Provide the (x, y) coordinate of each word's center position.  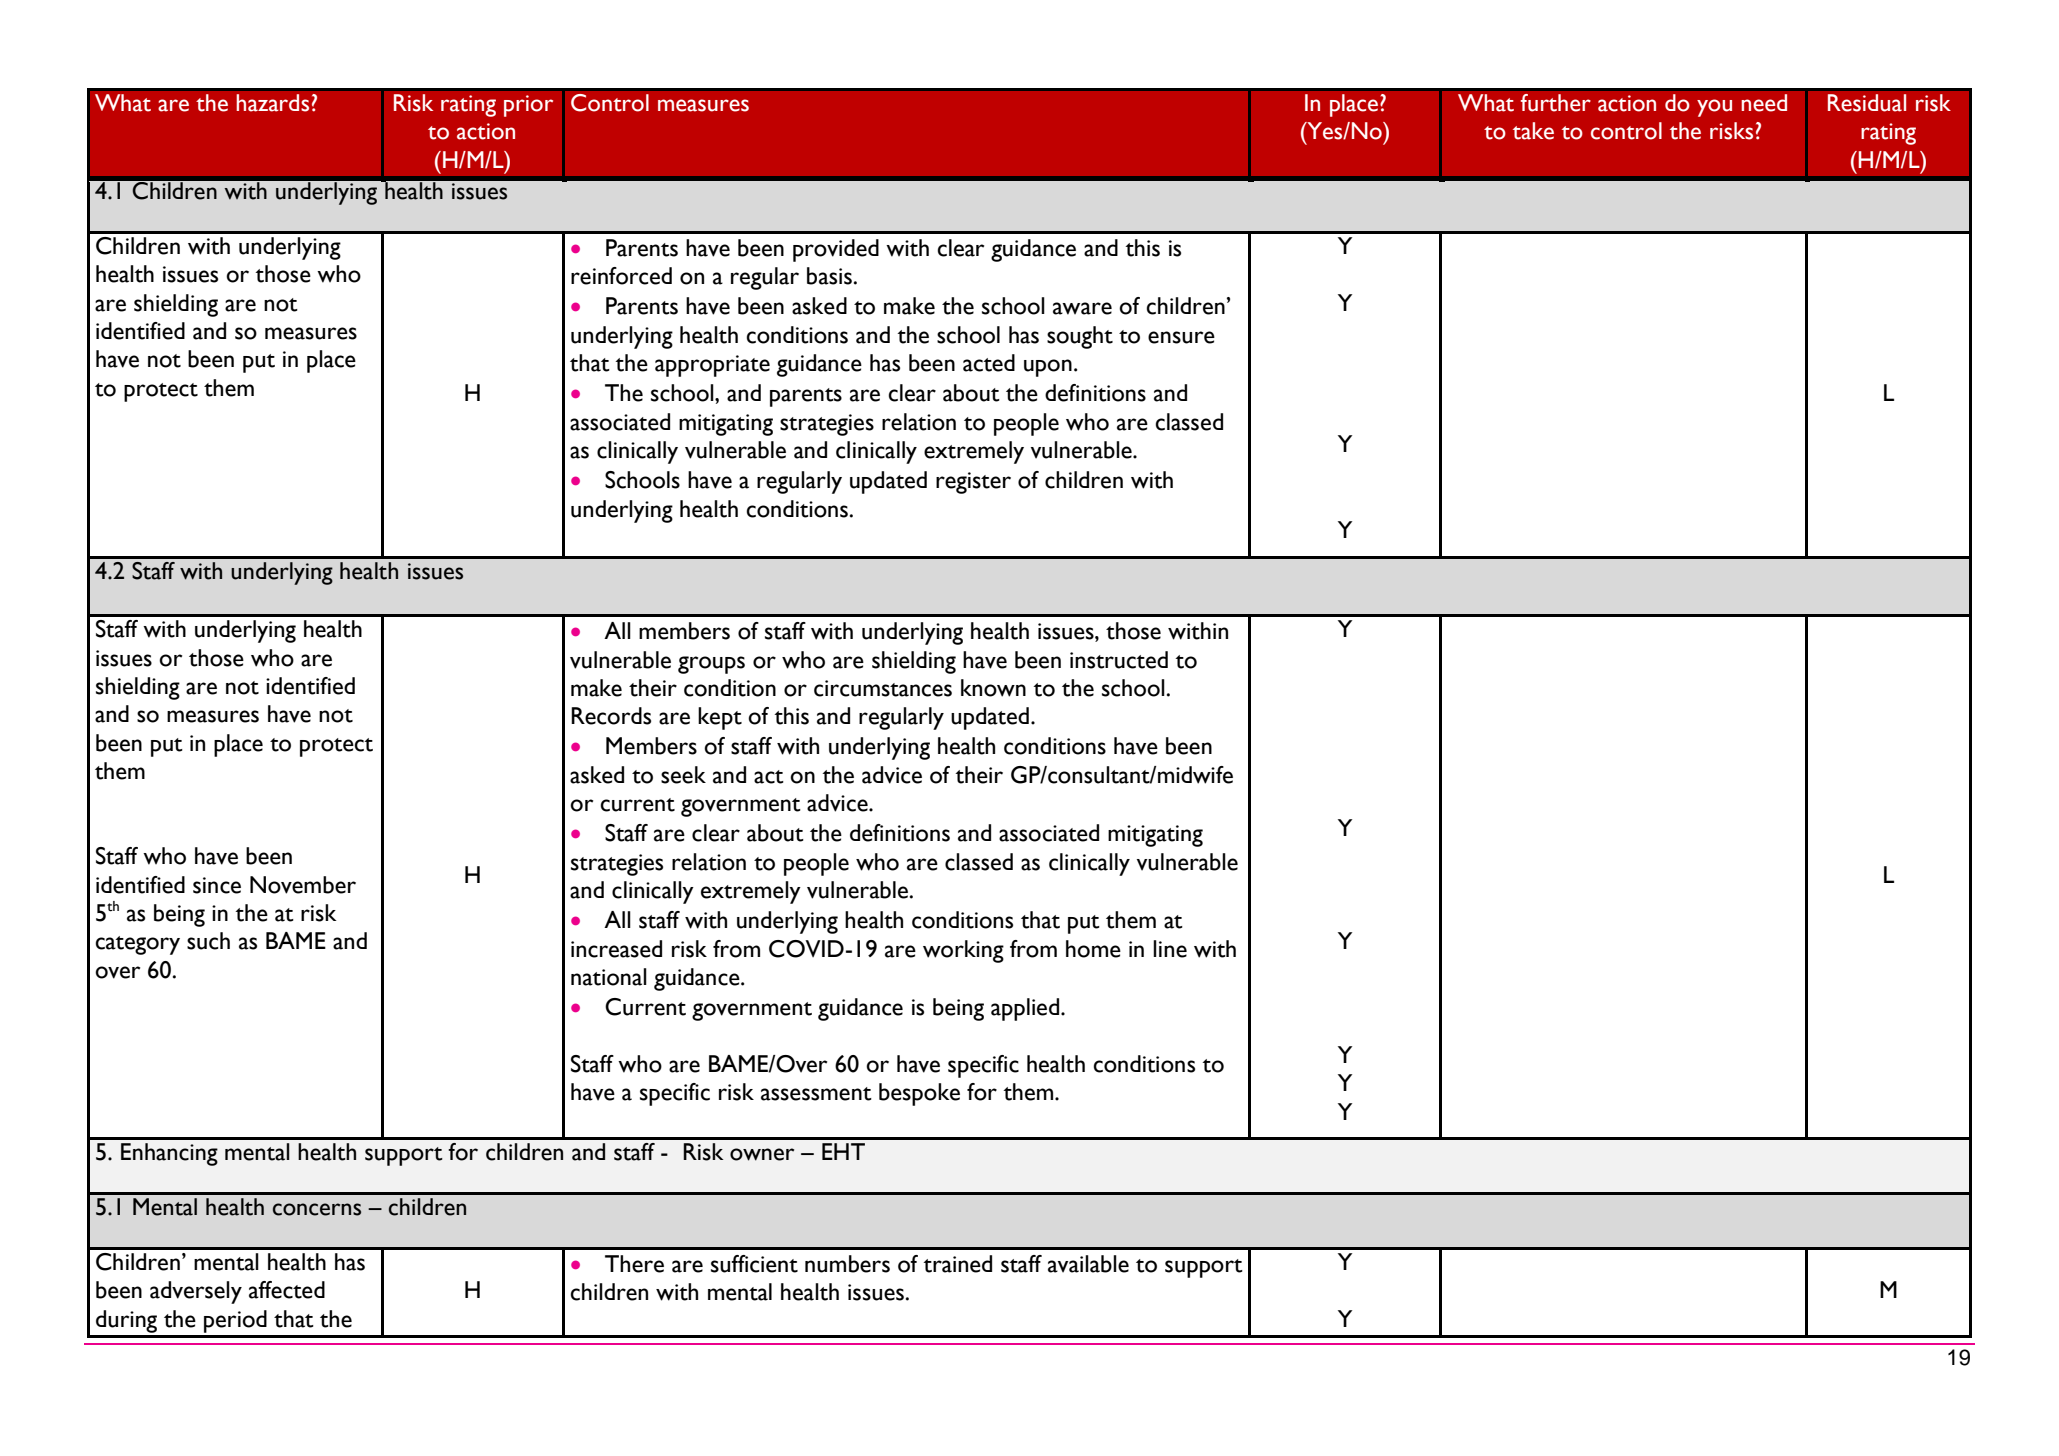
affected (287, 1290)
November (303, 885)
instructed (1119, 660)
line (1170, 949)
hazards (272, 103)
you (1714, 108)
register (973, 483)
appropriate (712, 366)
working (963, 951)
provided (836, 250)
